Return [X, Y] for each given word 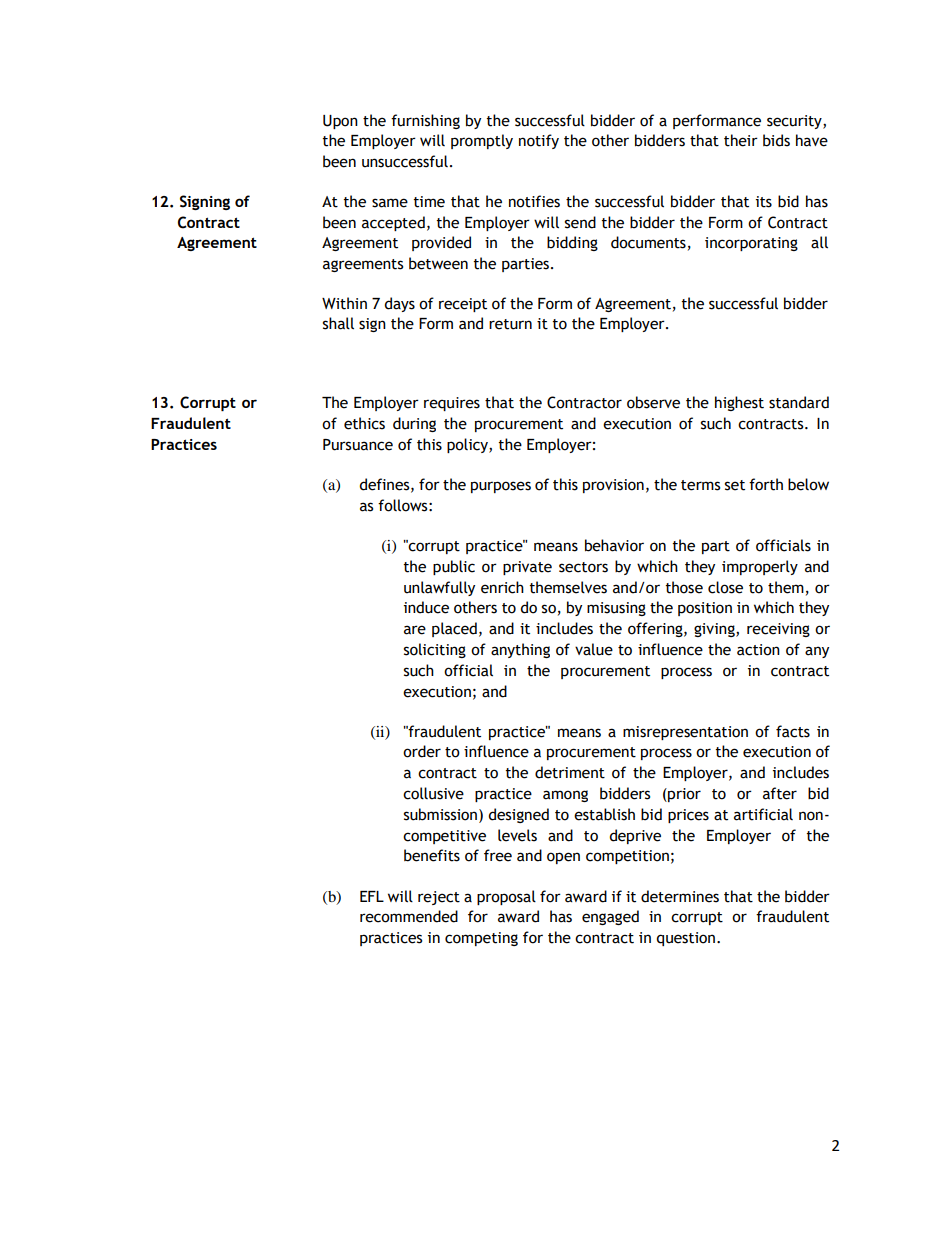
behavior [614, 545]
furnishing [425, 121]
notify [539, 141]
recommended [409, 916]
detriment [570, 772]
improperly [760, 567]
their [741, 140]
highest [739, 403]
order [422, 751]
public [454, 567]
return [510, 324]
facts [793, 731]
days [399, 304]
